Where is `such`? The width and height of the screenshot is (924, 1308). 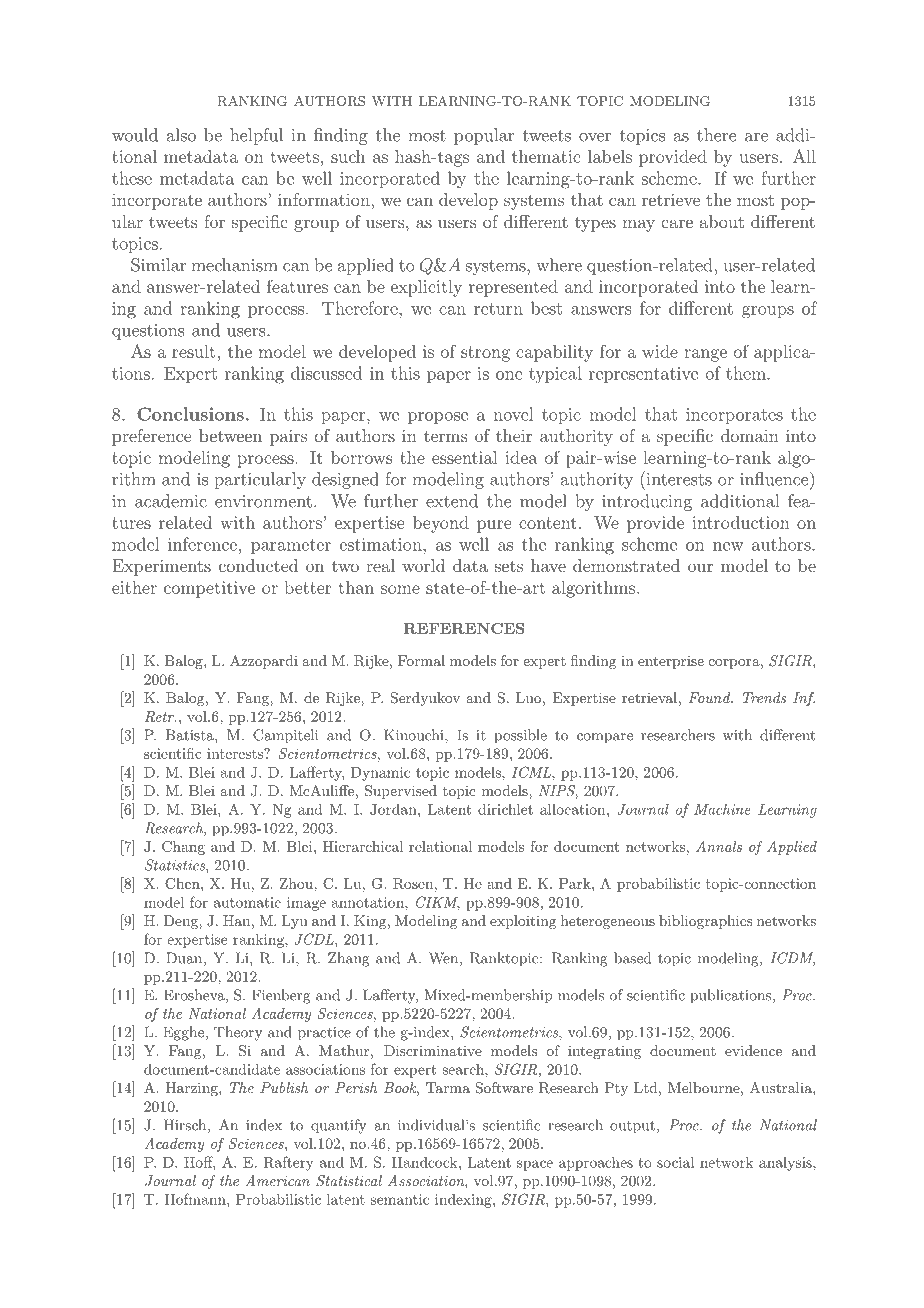
such is located at coordinates (348, 156).
